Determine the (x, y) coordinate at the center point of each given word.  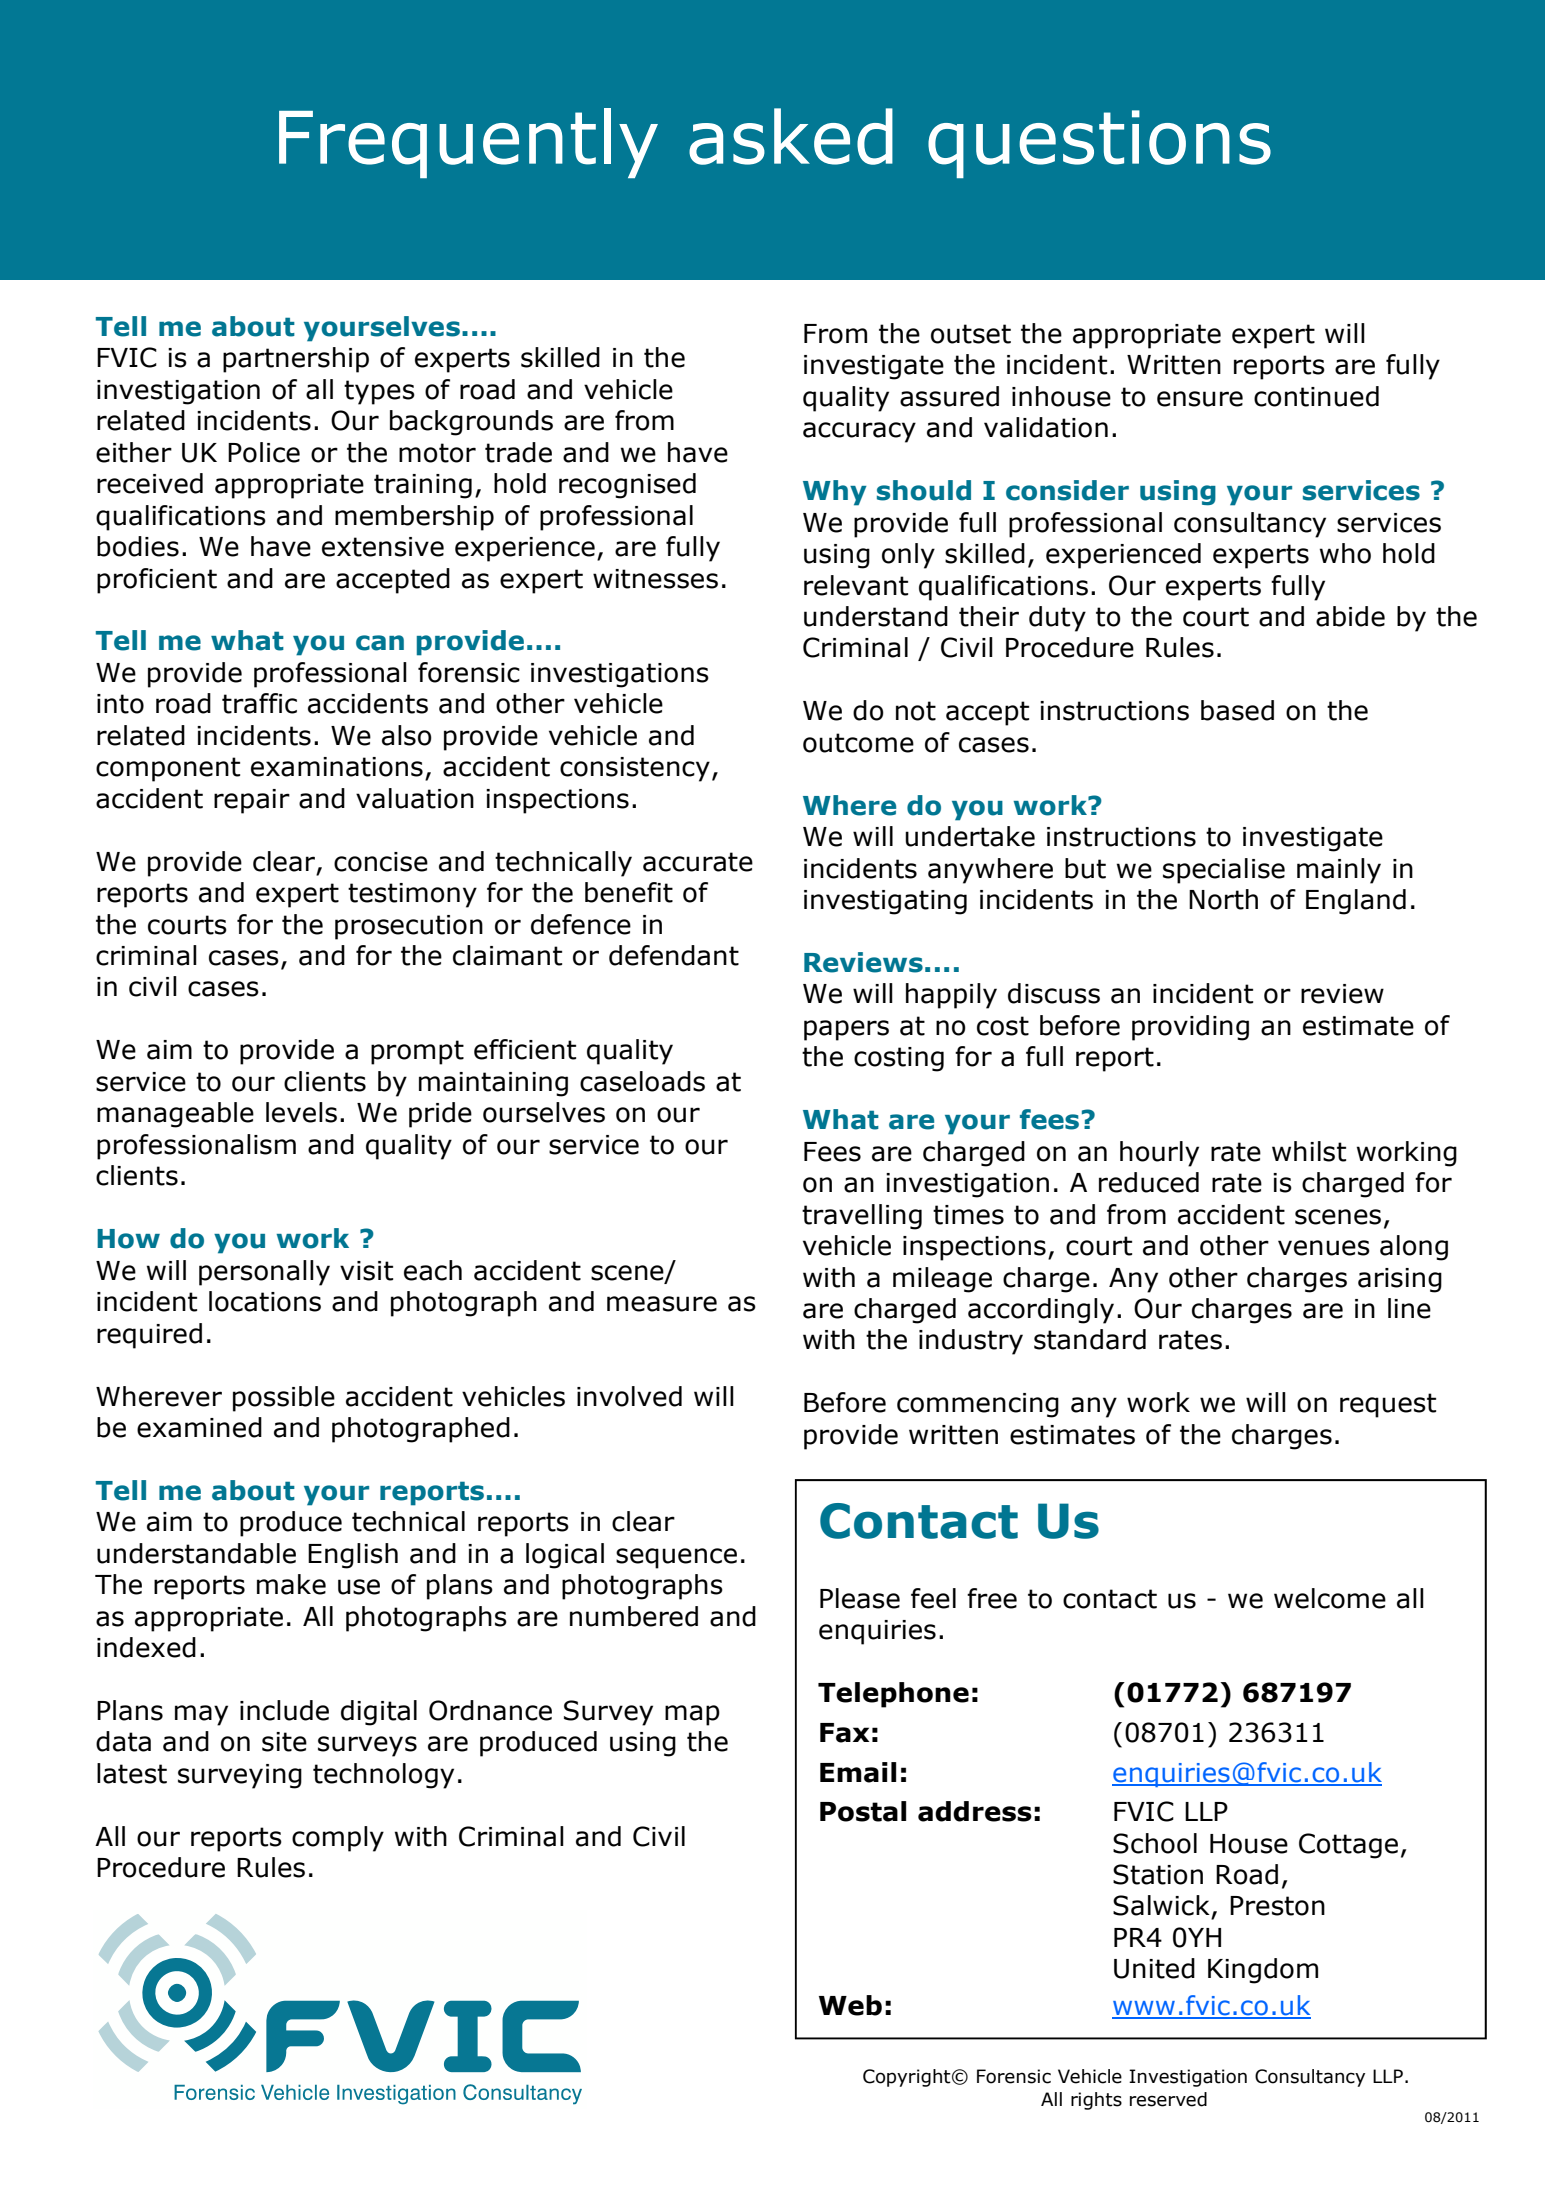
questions (1099, 144)
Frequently (468, 143)
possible (284, 1399)
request (1388, 1405)
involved (629, 1396)
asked (791, 136)
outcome (858, 743)
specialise (1224, 871)
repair (252, 801)
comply (338, 1839)
